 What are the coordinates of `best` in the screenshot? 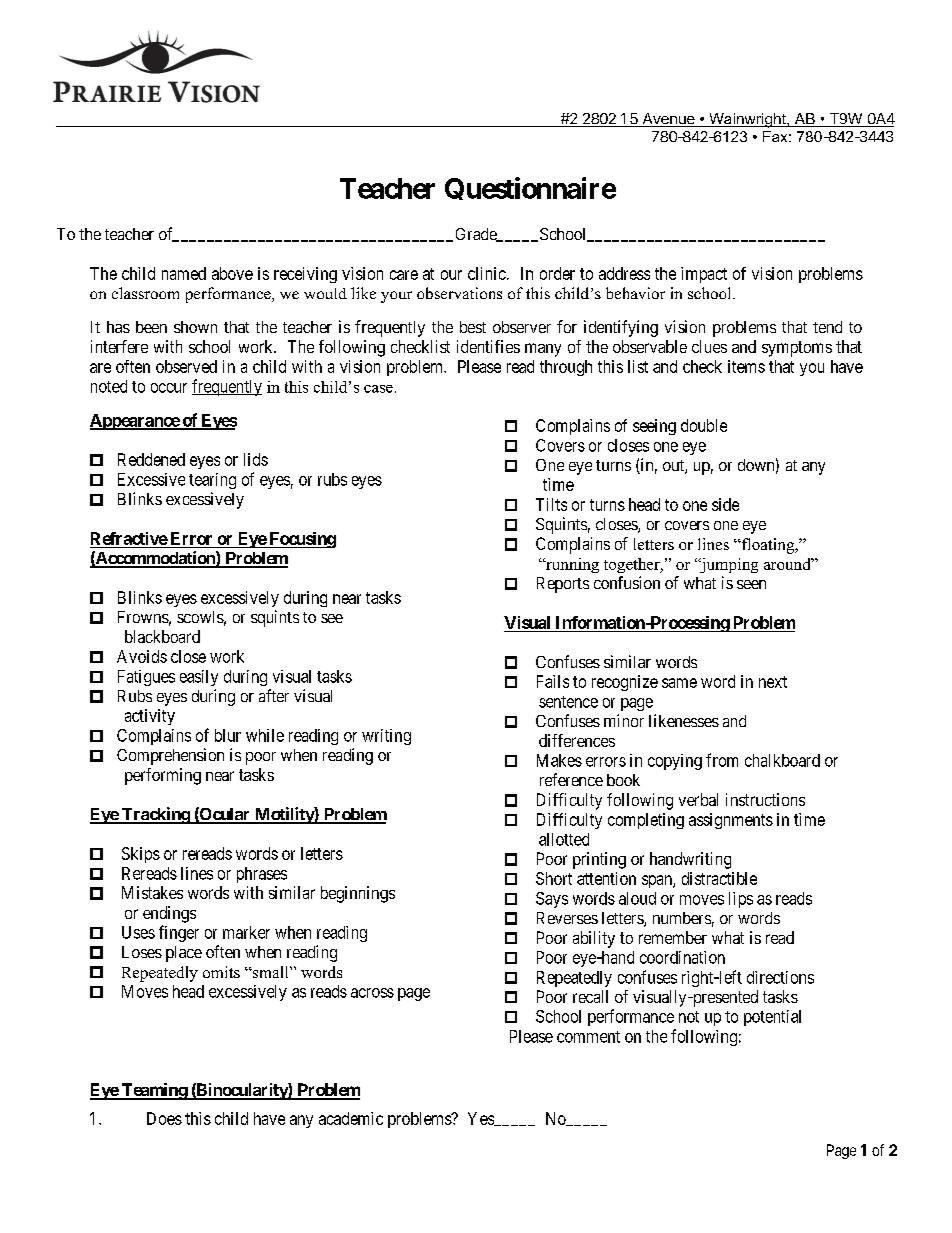 It's located at (473, 327).
